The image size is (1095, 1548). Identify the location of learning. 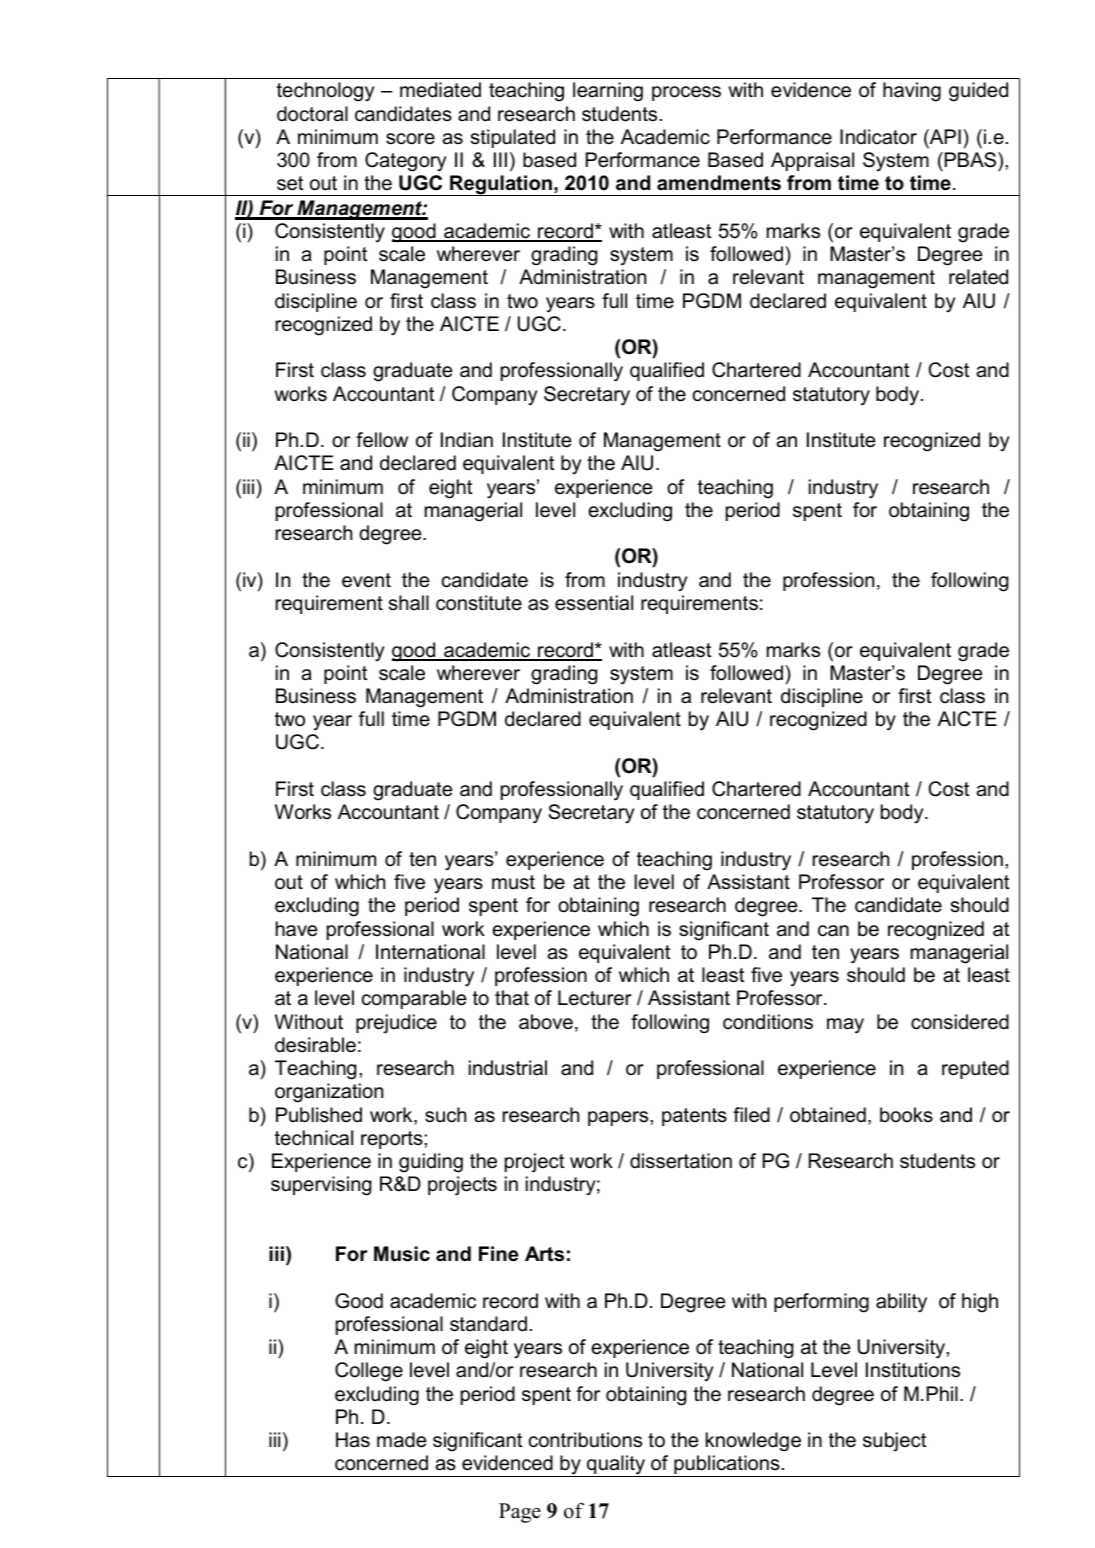
(608, 92).
